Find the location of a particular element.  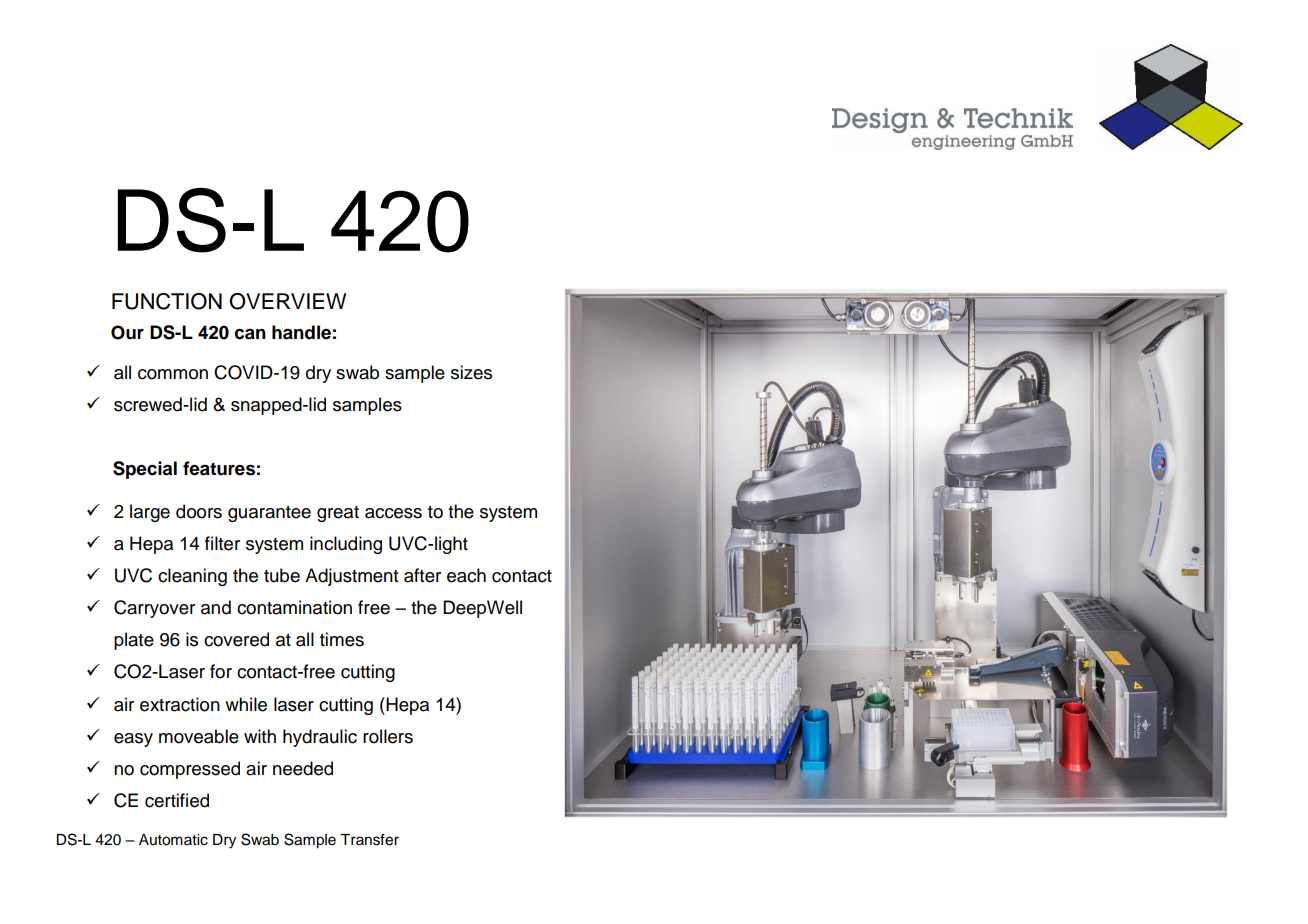

sizes is located at coordinates (471, 372).
